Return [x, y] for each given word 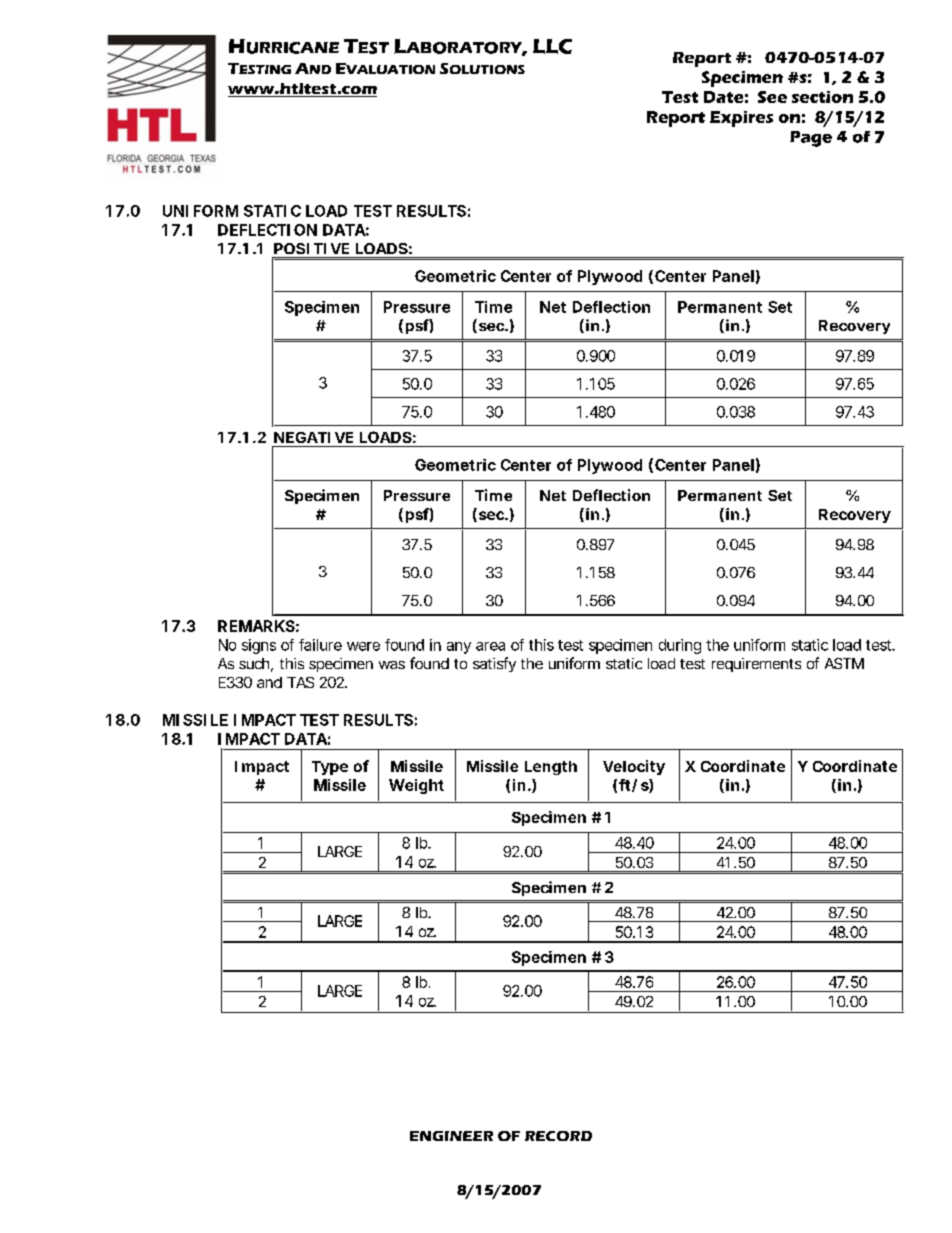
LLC [552, 46]
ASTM [844, 663]
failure [320, 645]
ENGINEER [451, 1136]
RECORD [558, 1136]
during [680, 646]
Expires [741, 119]
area [490, 646]
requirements [756, 665]
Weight [416, 786]
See [772, 97]
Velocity [634, 767]
